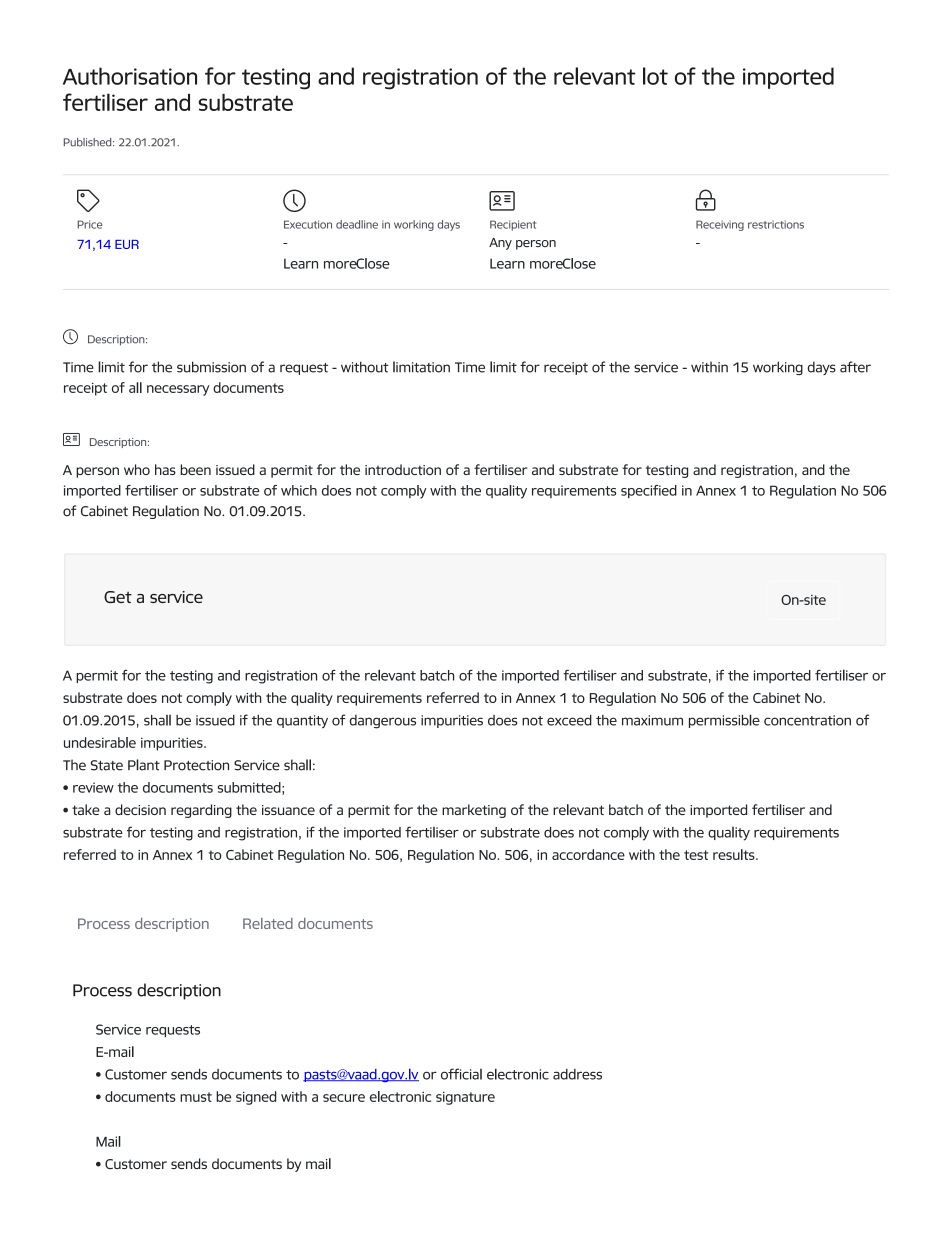 This page has height=1233, width=952. What do you see at coordinates (474, 811) in the page?
I see `marketing` at bounding box center [474, 811].
